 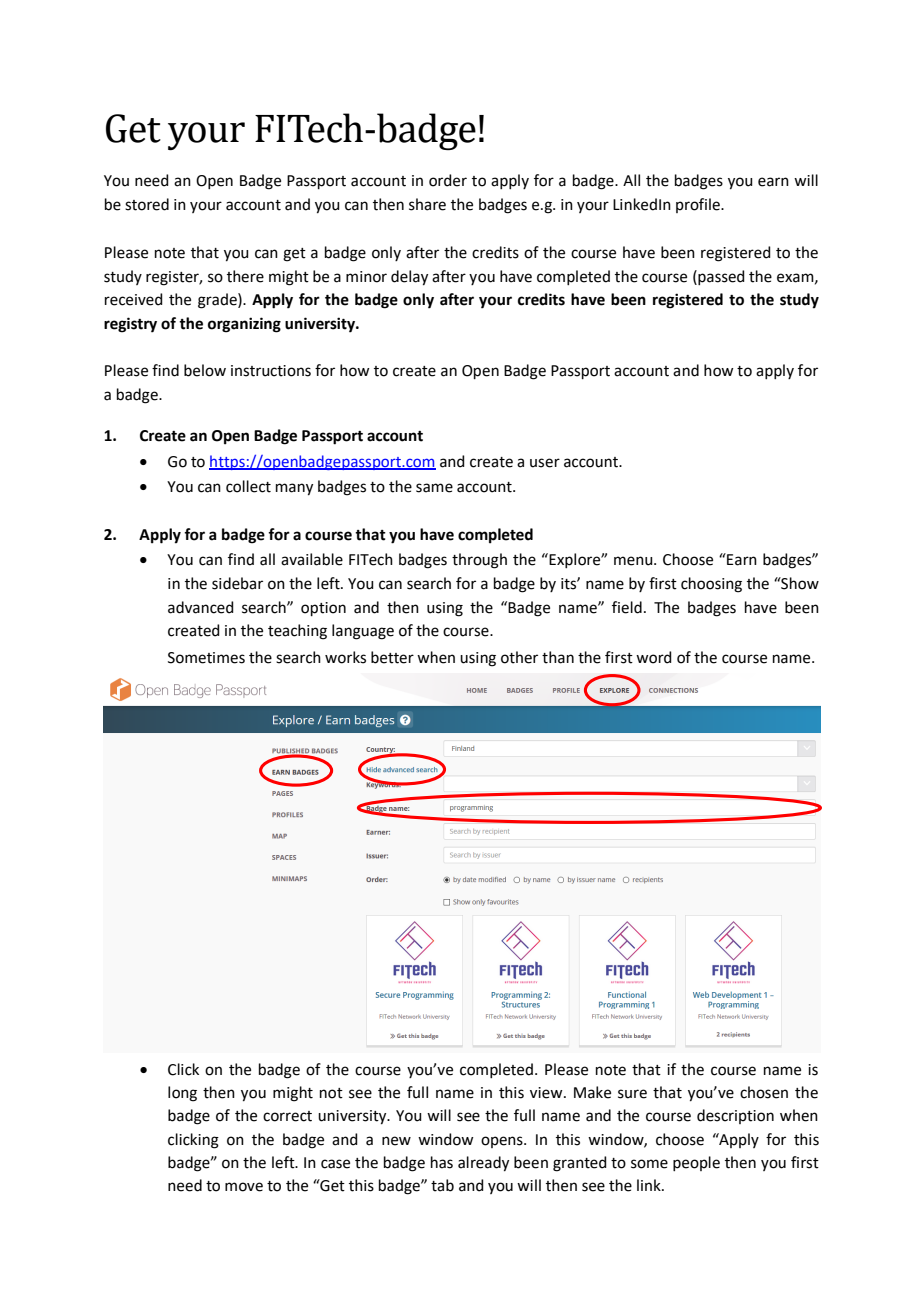 I want to click on share, so click(x=427, y=204).
